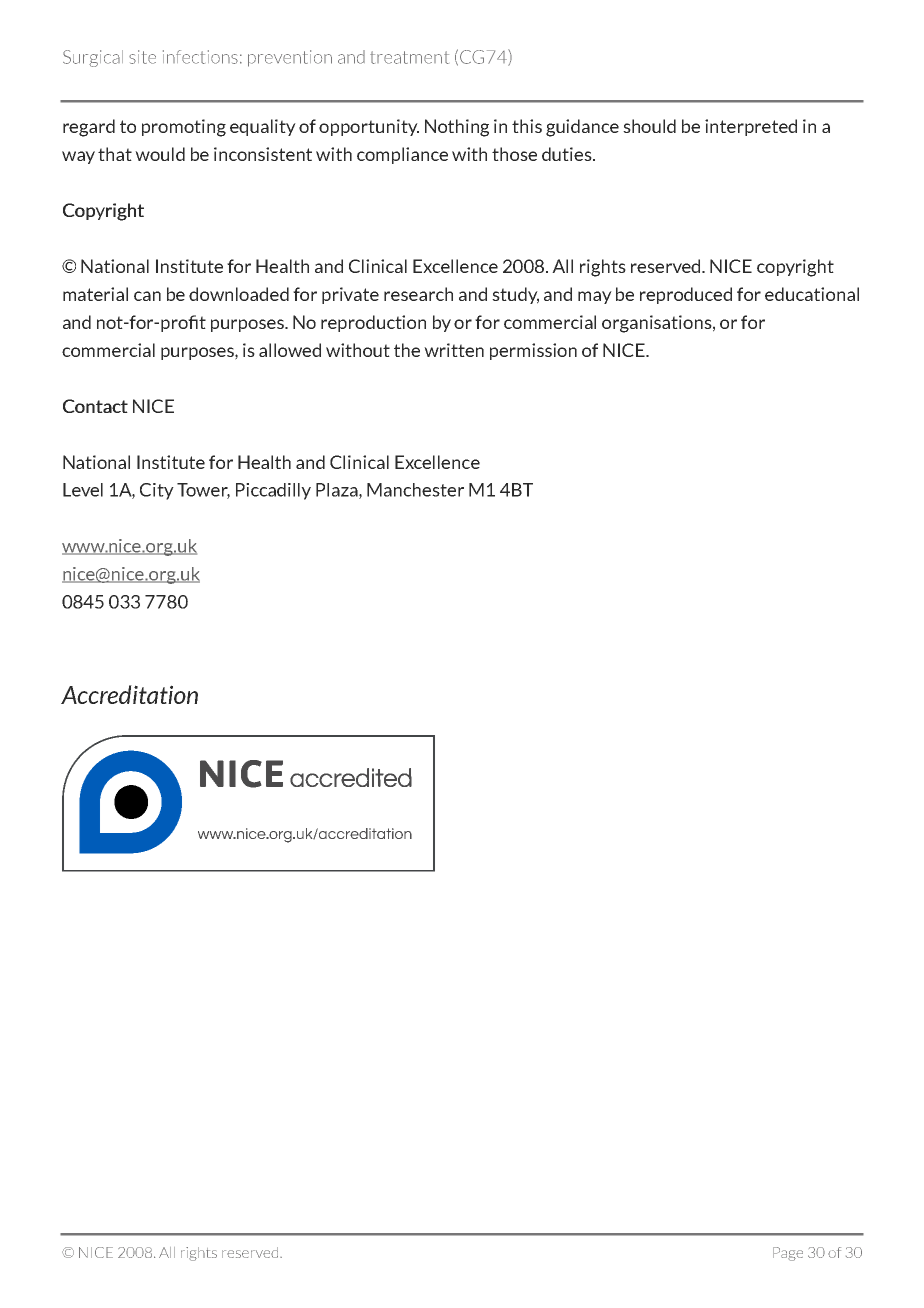 This document has width=924, height=1308. What do you see at coordinates (129, 694) in the document?
I see `Accreditation` at bounding box center [129, 694].
